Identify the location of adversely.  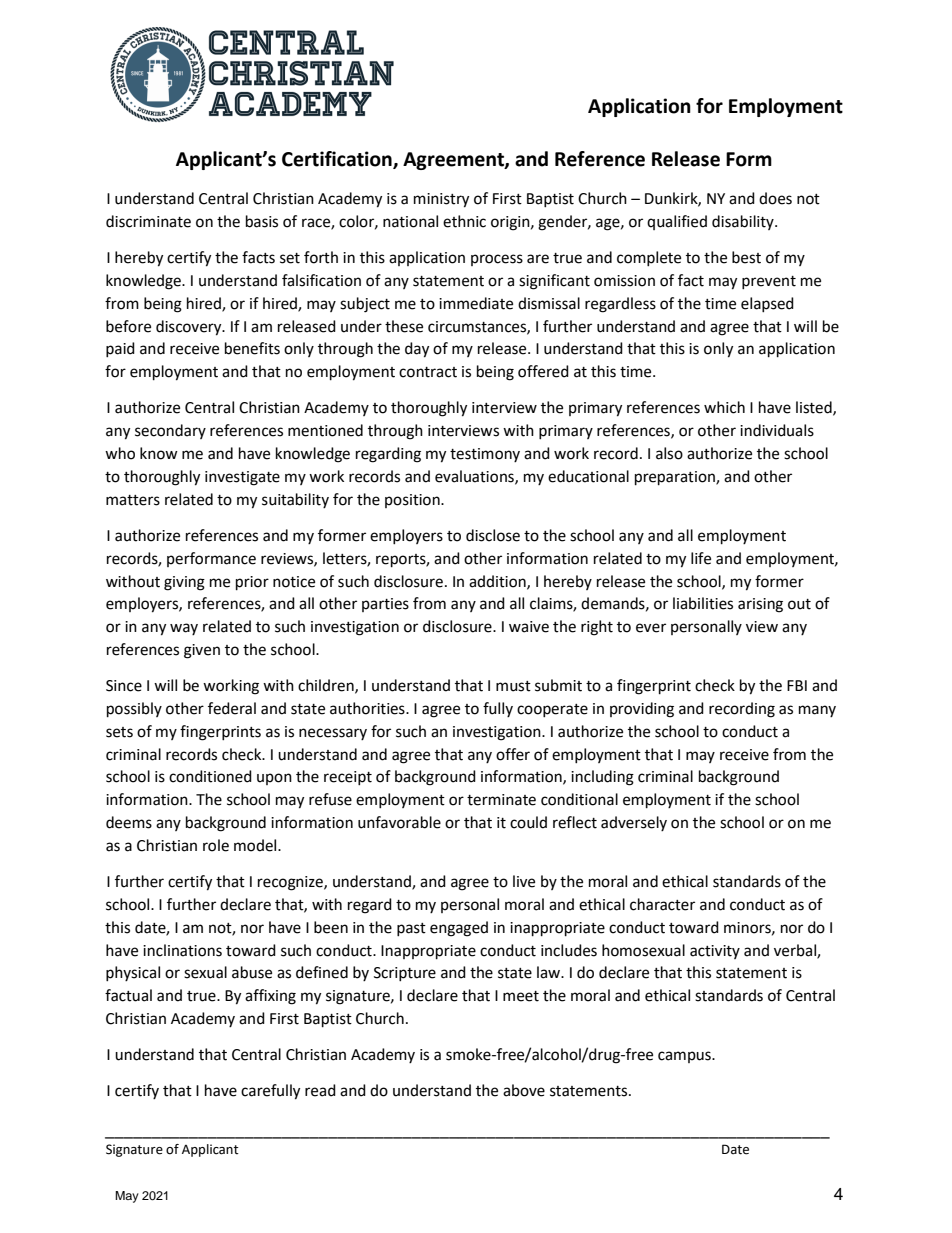
(634, 823).
